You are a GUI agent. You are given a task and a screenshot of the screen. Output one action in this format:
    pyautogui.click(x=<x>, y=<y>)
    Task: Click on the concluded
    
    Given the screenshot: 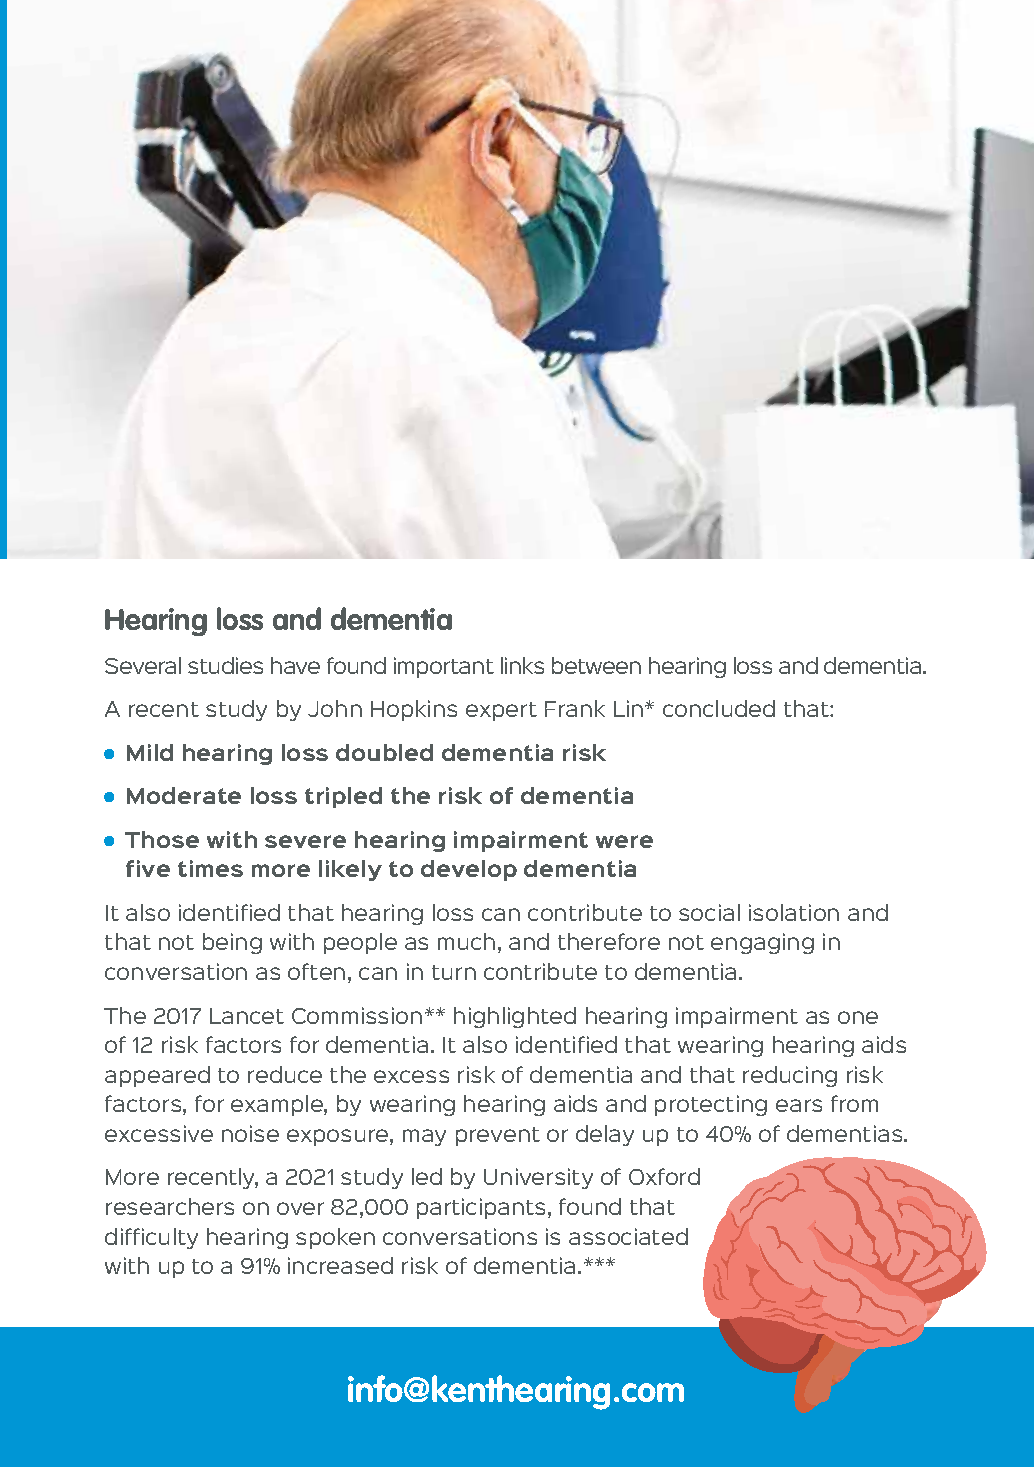 What is the action you would take?
    pyautogui.click(x=719, y=708)
